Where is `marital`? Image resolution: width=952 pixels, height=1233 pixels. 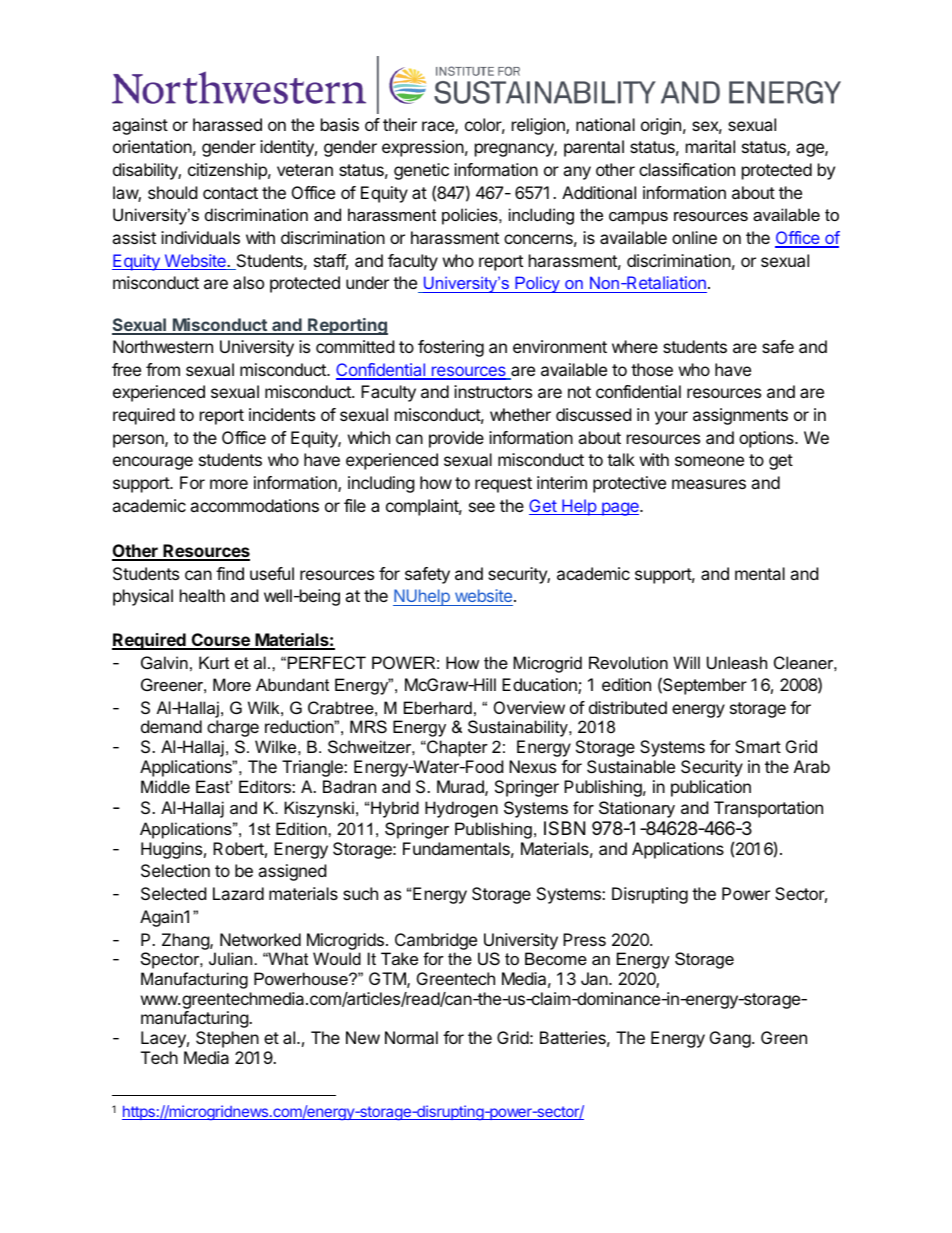 marital is located at coordinates (710, 146).
